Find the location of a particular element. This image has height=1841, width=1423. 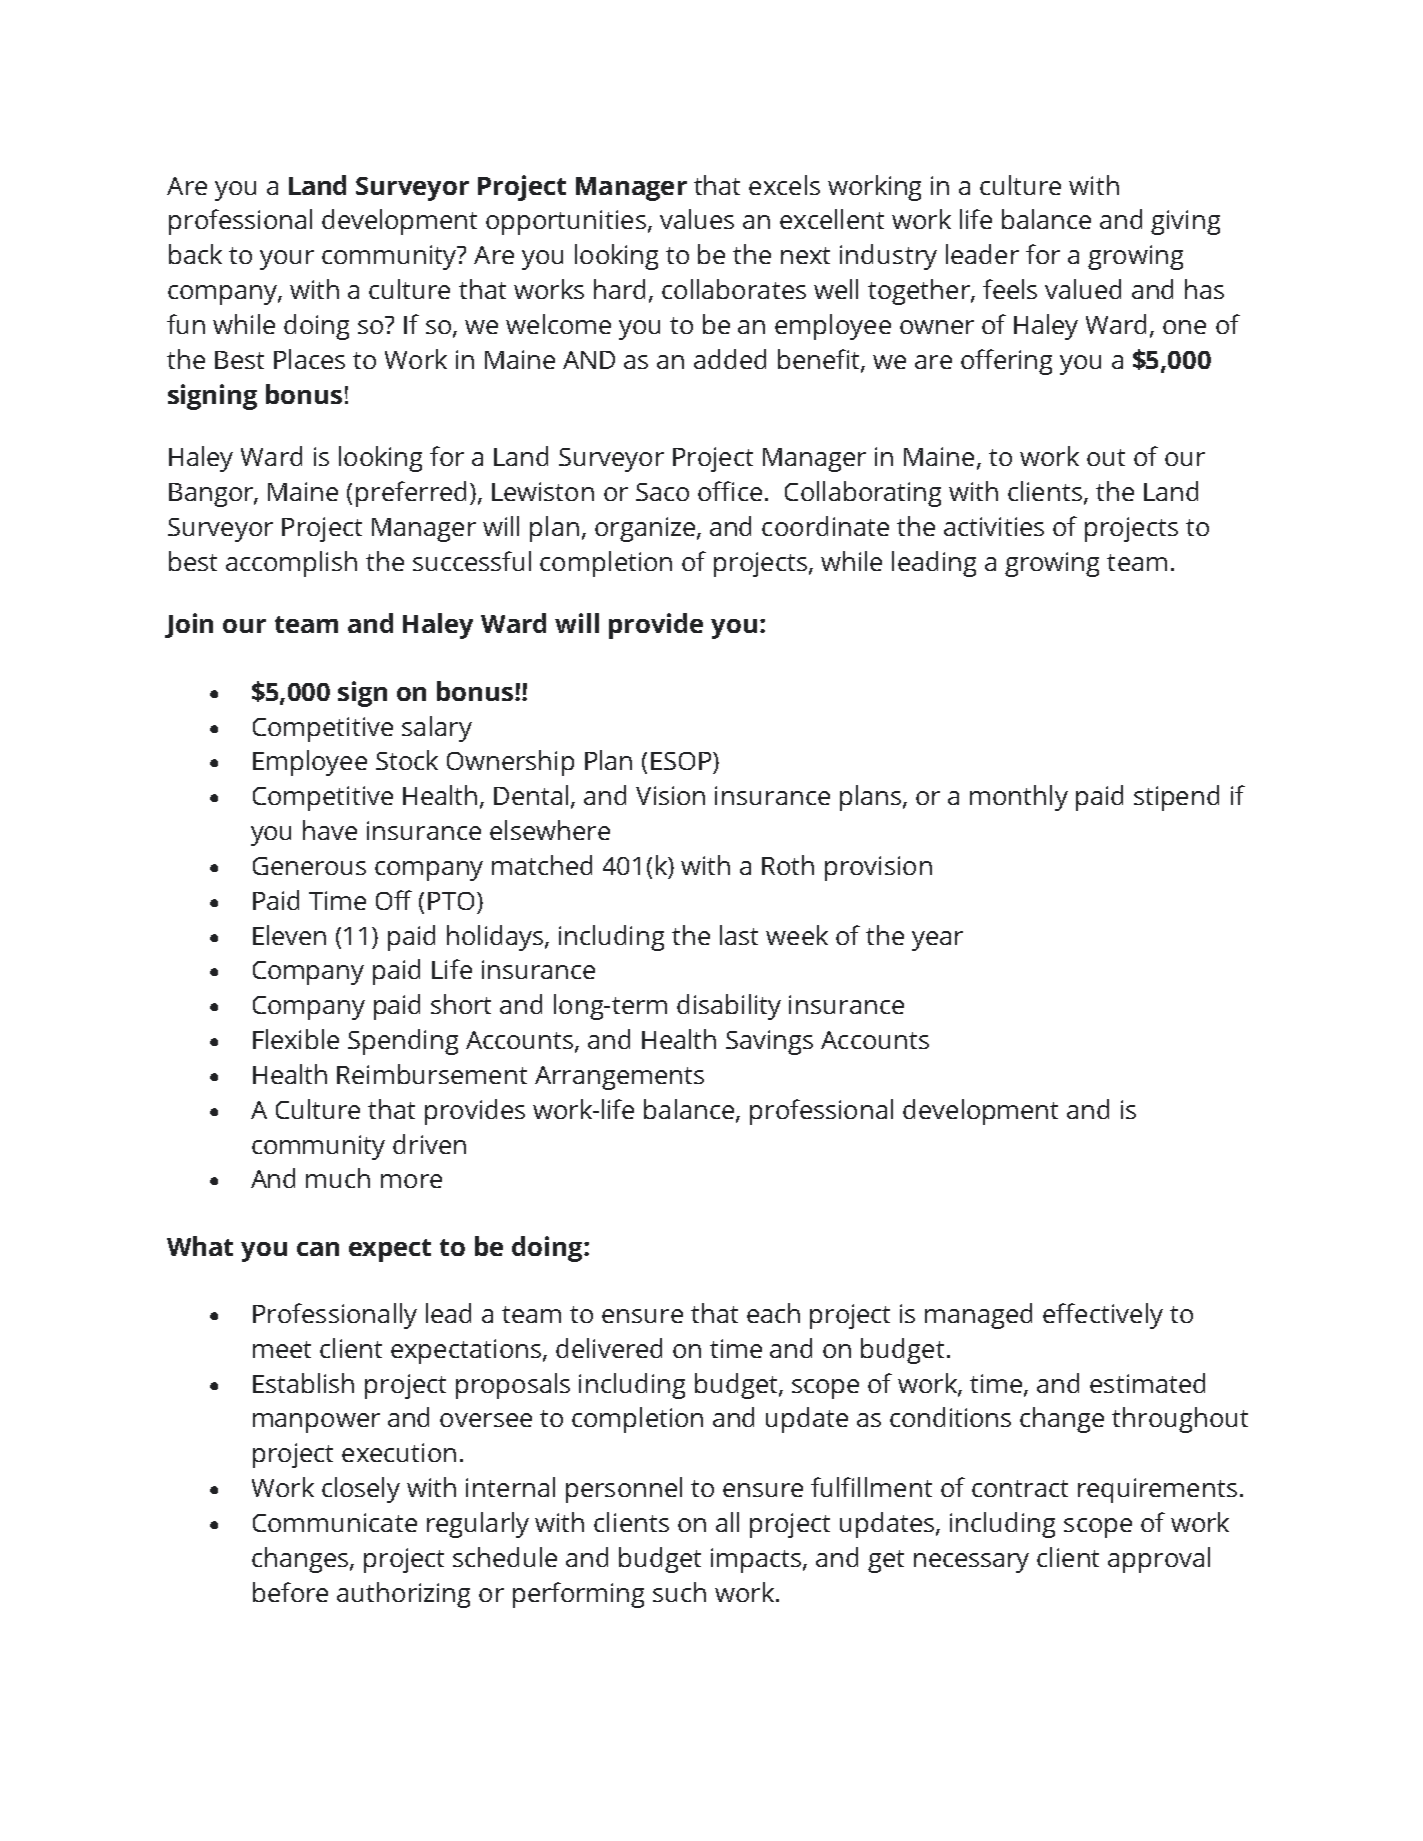

approval is located at coordinates (1159, 1560).
